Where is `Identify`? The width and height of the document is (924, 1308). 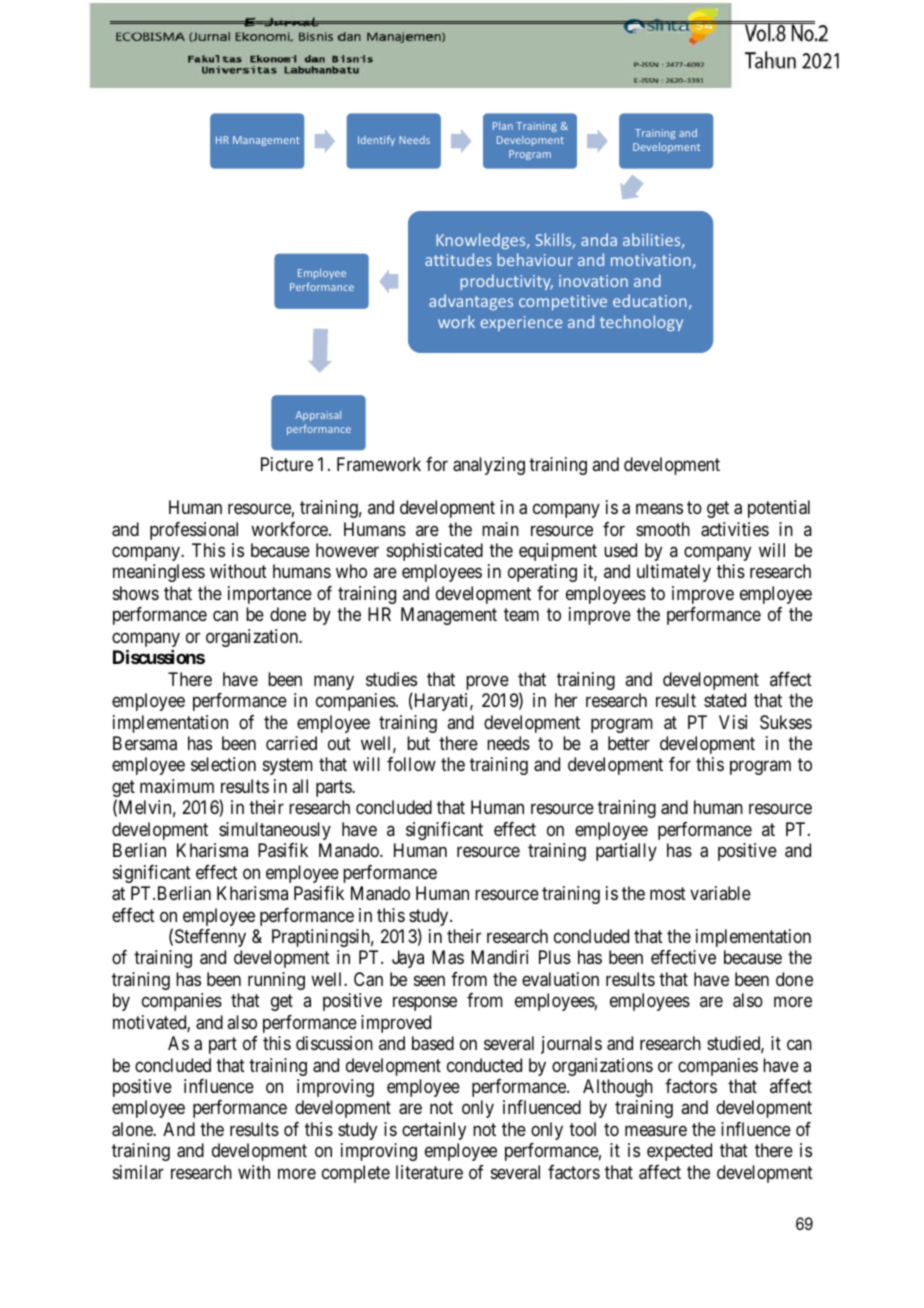 Identify is located at coordinates (376, 140).
